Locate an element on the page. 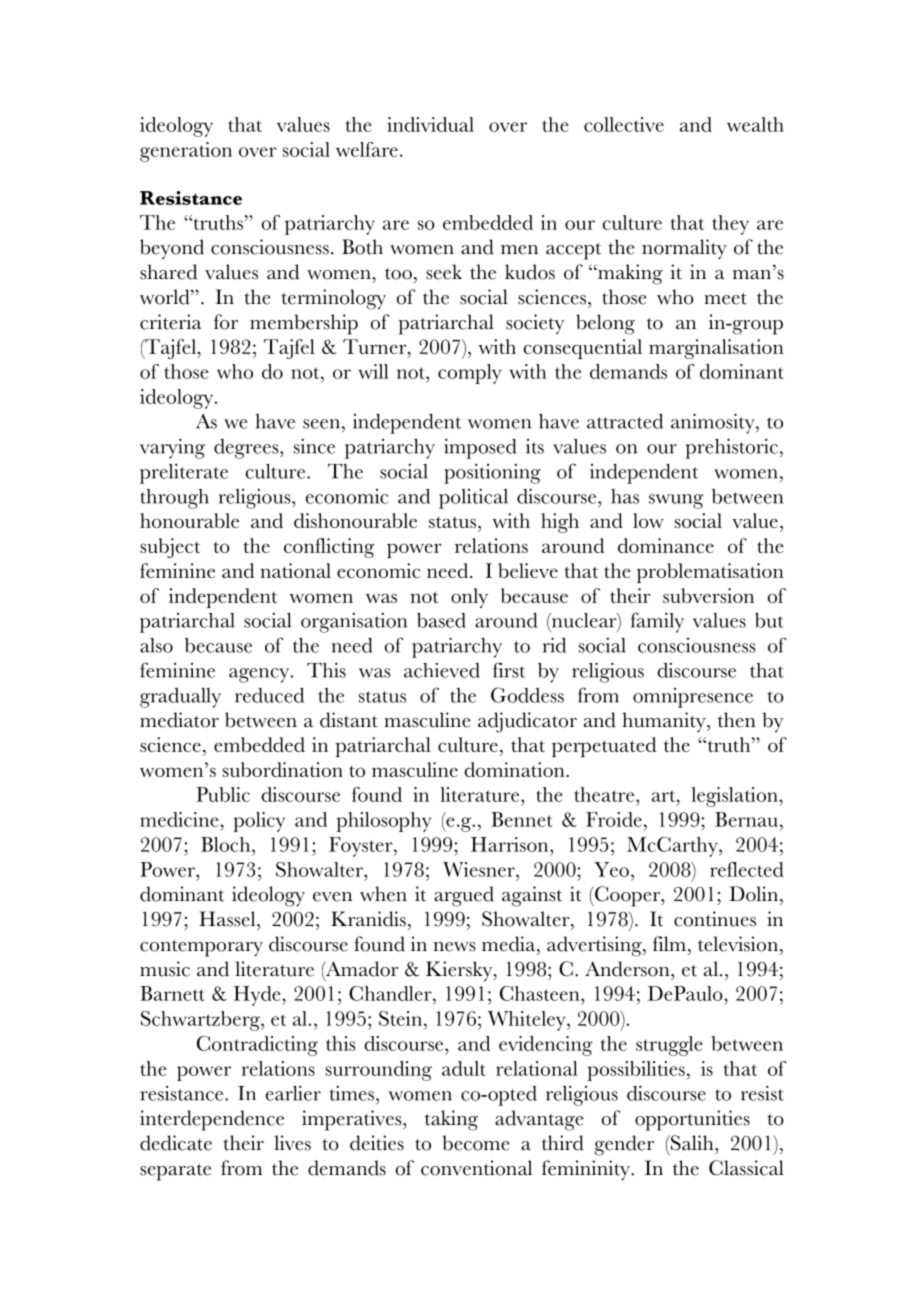 The image size is (924, 1308). Salih is located at coordinates (692, 1143).
